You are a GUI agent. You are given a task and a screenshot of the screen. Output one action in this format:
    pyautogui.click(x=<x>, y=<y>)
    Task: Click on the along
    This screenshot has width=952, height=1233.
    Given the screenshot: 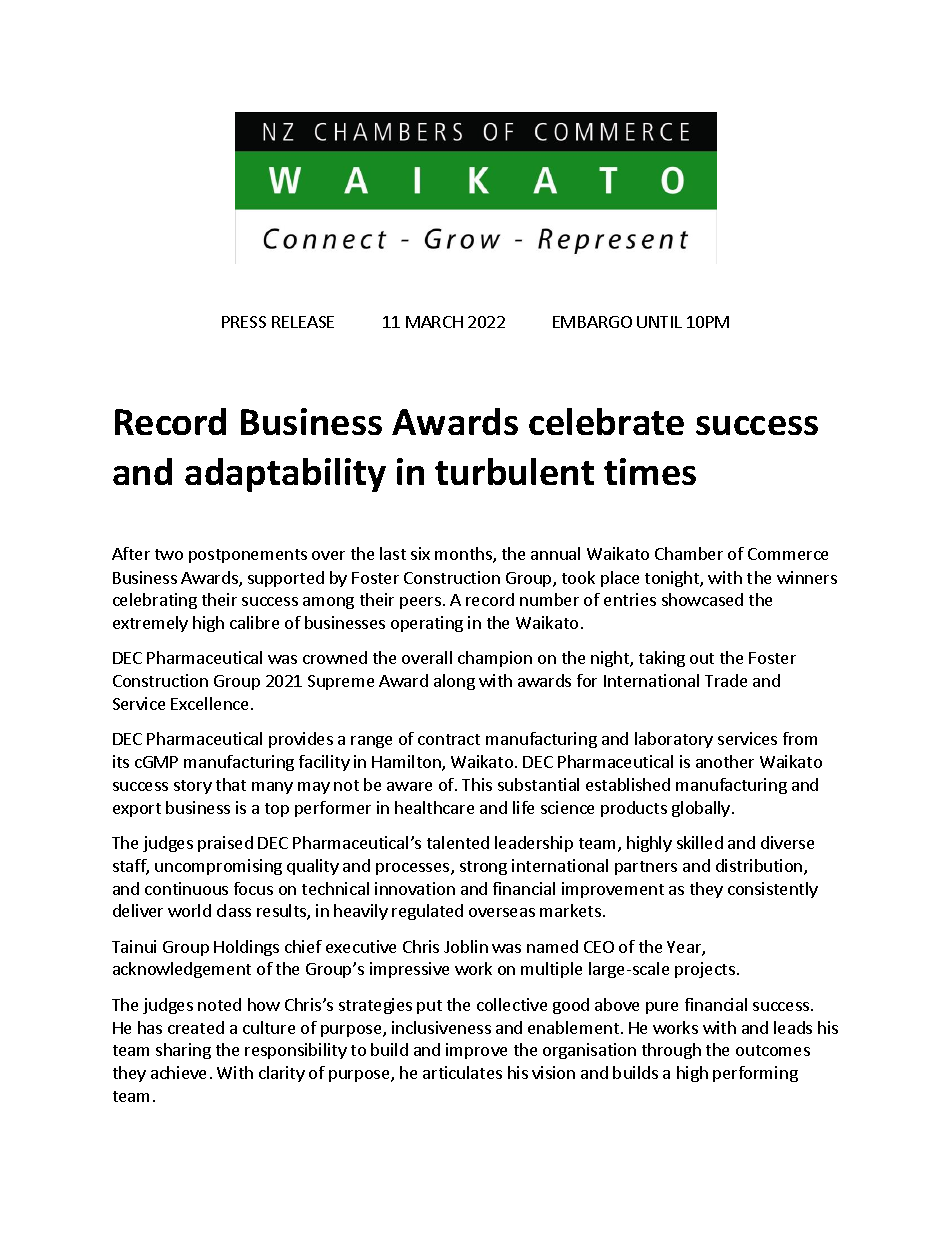 What is the action you would take?
    pyautogui.click(x=454, y=682)
